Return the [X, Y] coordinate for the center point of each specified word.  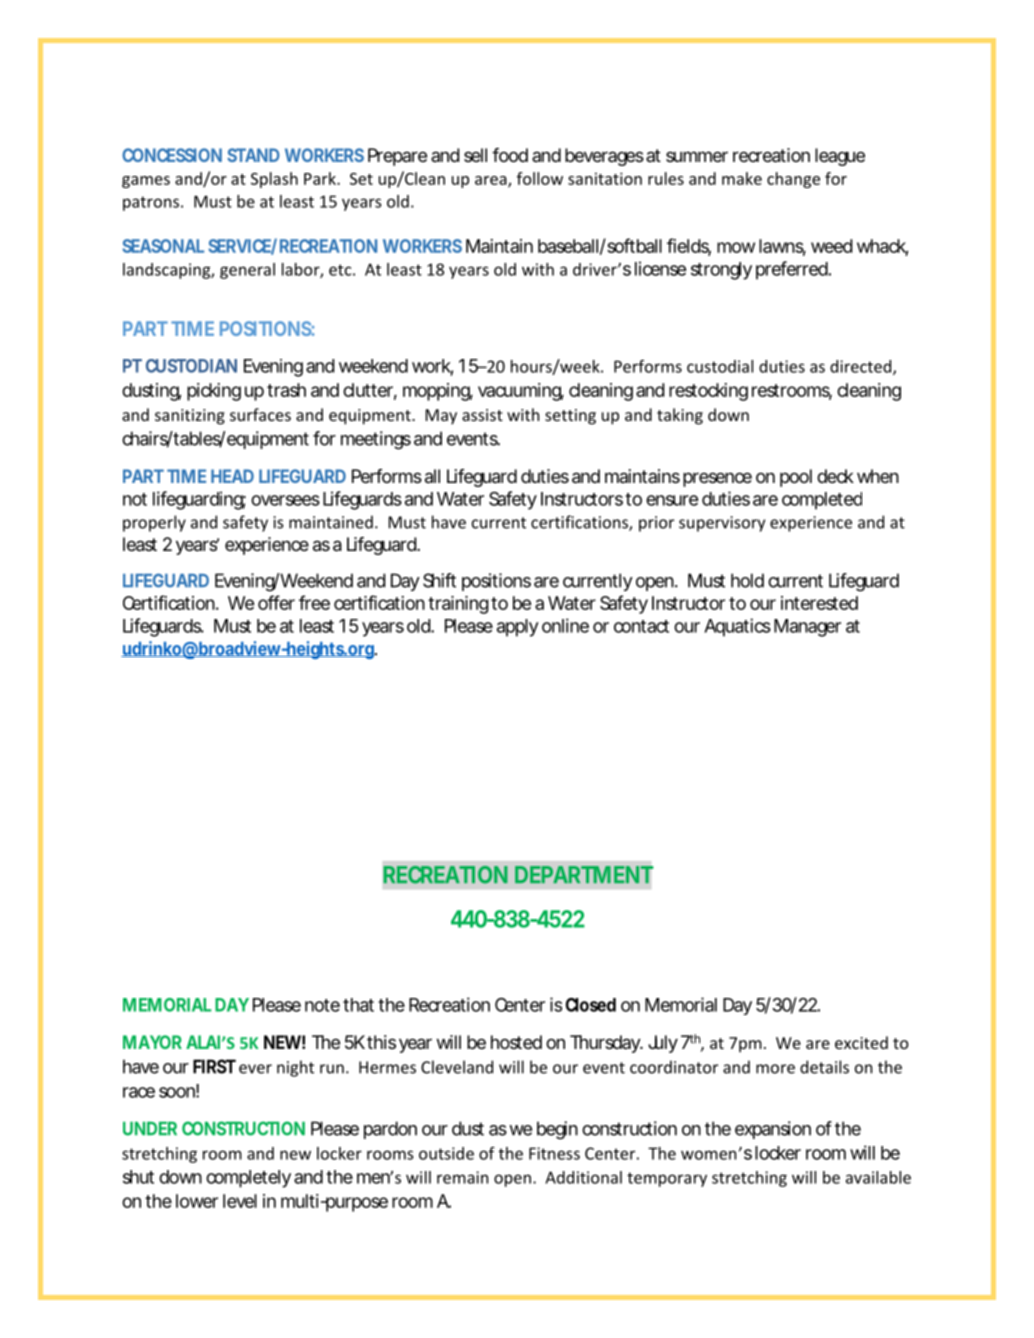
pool [796, 478]
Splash [274, 180]
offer [276, 602]
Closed [591, 1005]
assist [482, 415]
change [793, 180]
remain [462, 1177]
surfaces [260, 414]
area [492, 181]
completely [248, 1179]
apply [518, 628]
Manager [807, 628]
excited [861, 1042]
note [322, 1005]
